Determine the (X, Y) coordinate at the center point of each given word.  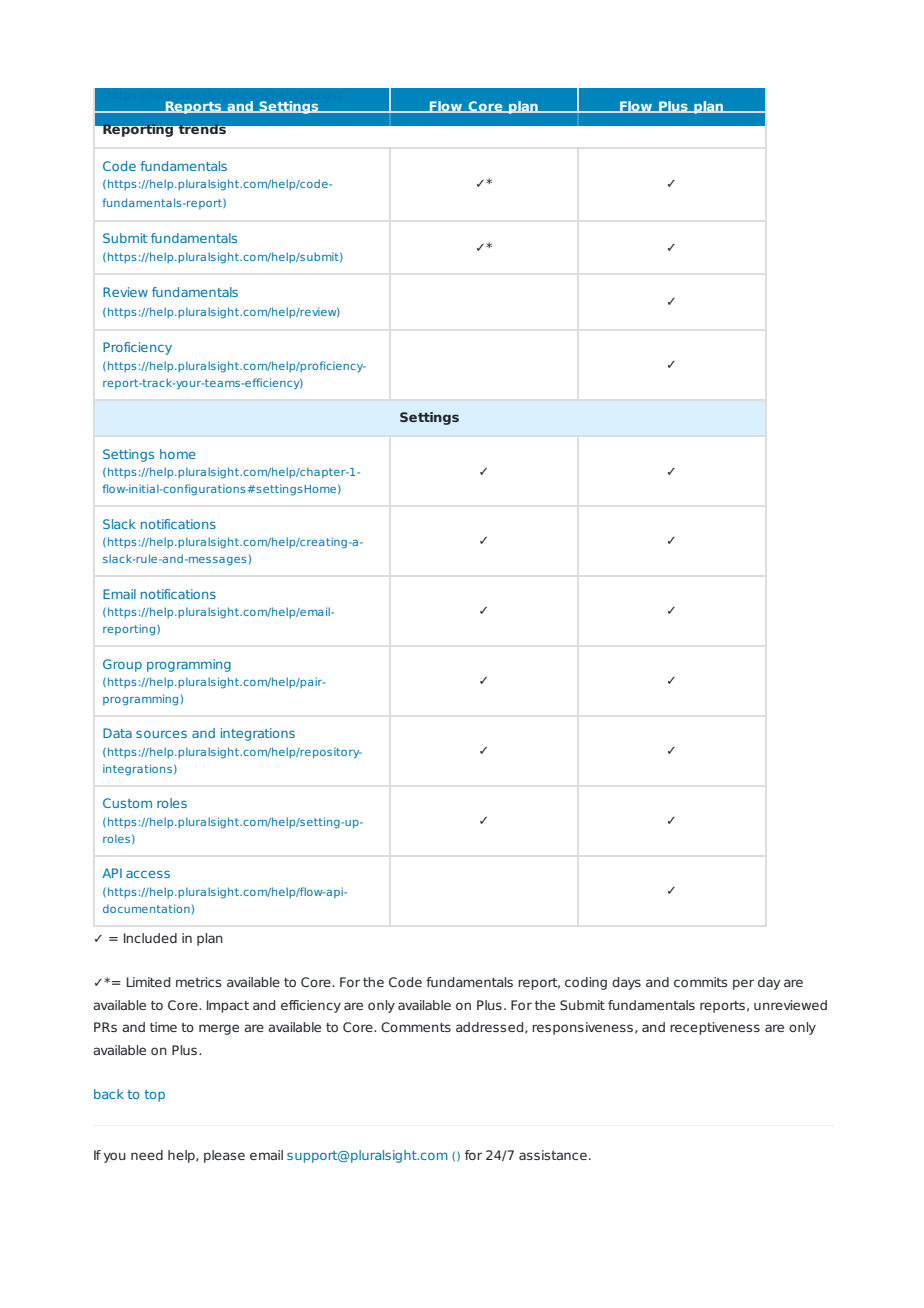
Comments (416, 1027)
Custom (127, 803)
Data (117, 733)
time (163, 1027)
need (147, 1155)
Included (150, 938)
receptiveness (715, 1028)
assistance (553, 1155)
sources (161, 734)
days (626, 983)
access (148, 874)
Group (122, 665)
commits (700, 982)
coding (586, 983)
